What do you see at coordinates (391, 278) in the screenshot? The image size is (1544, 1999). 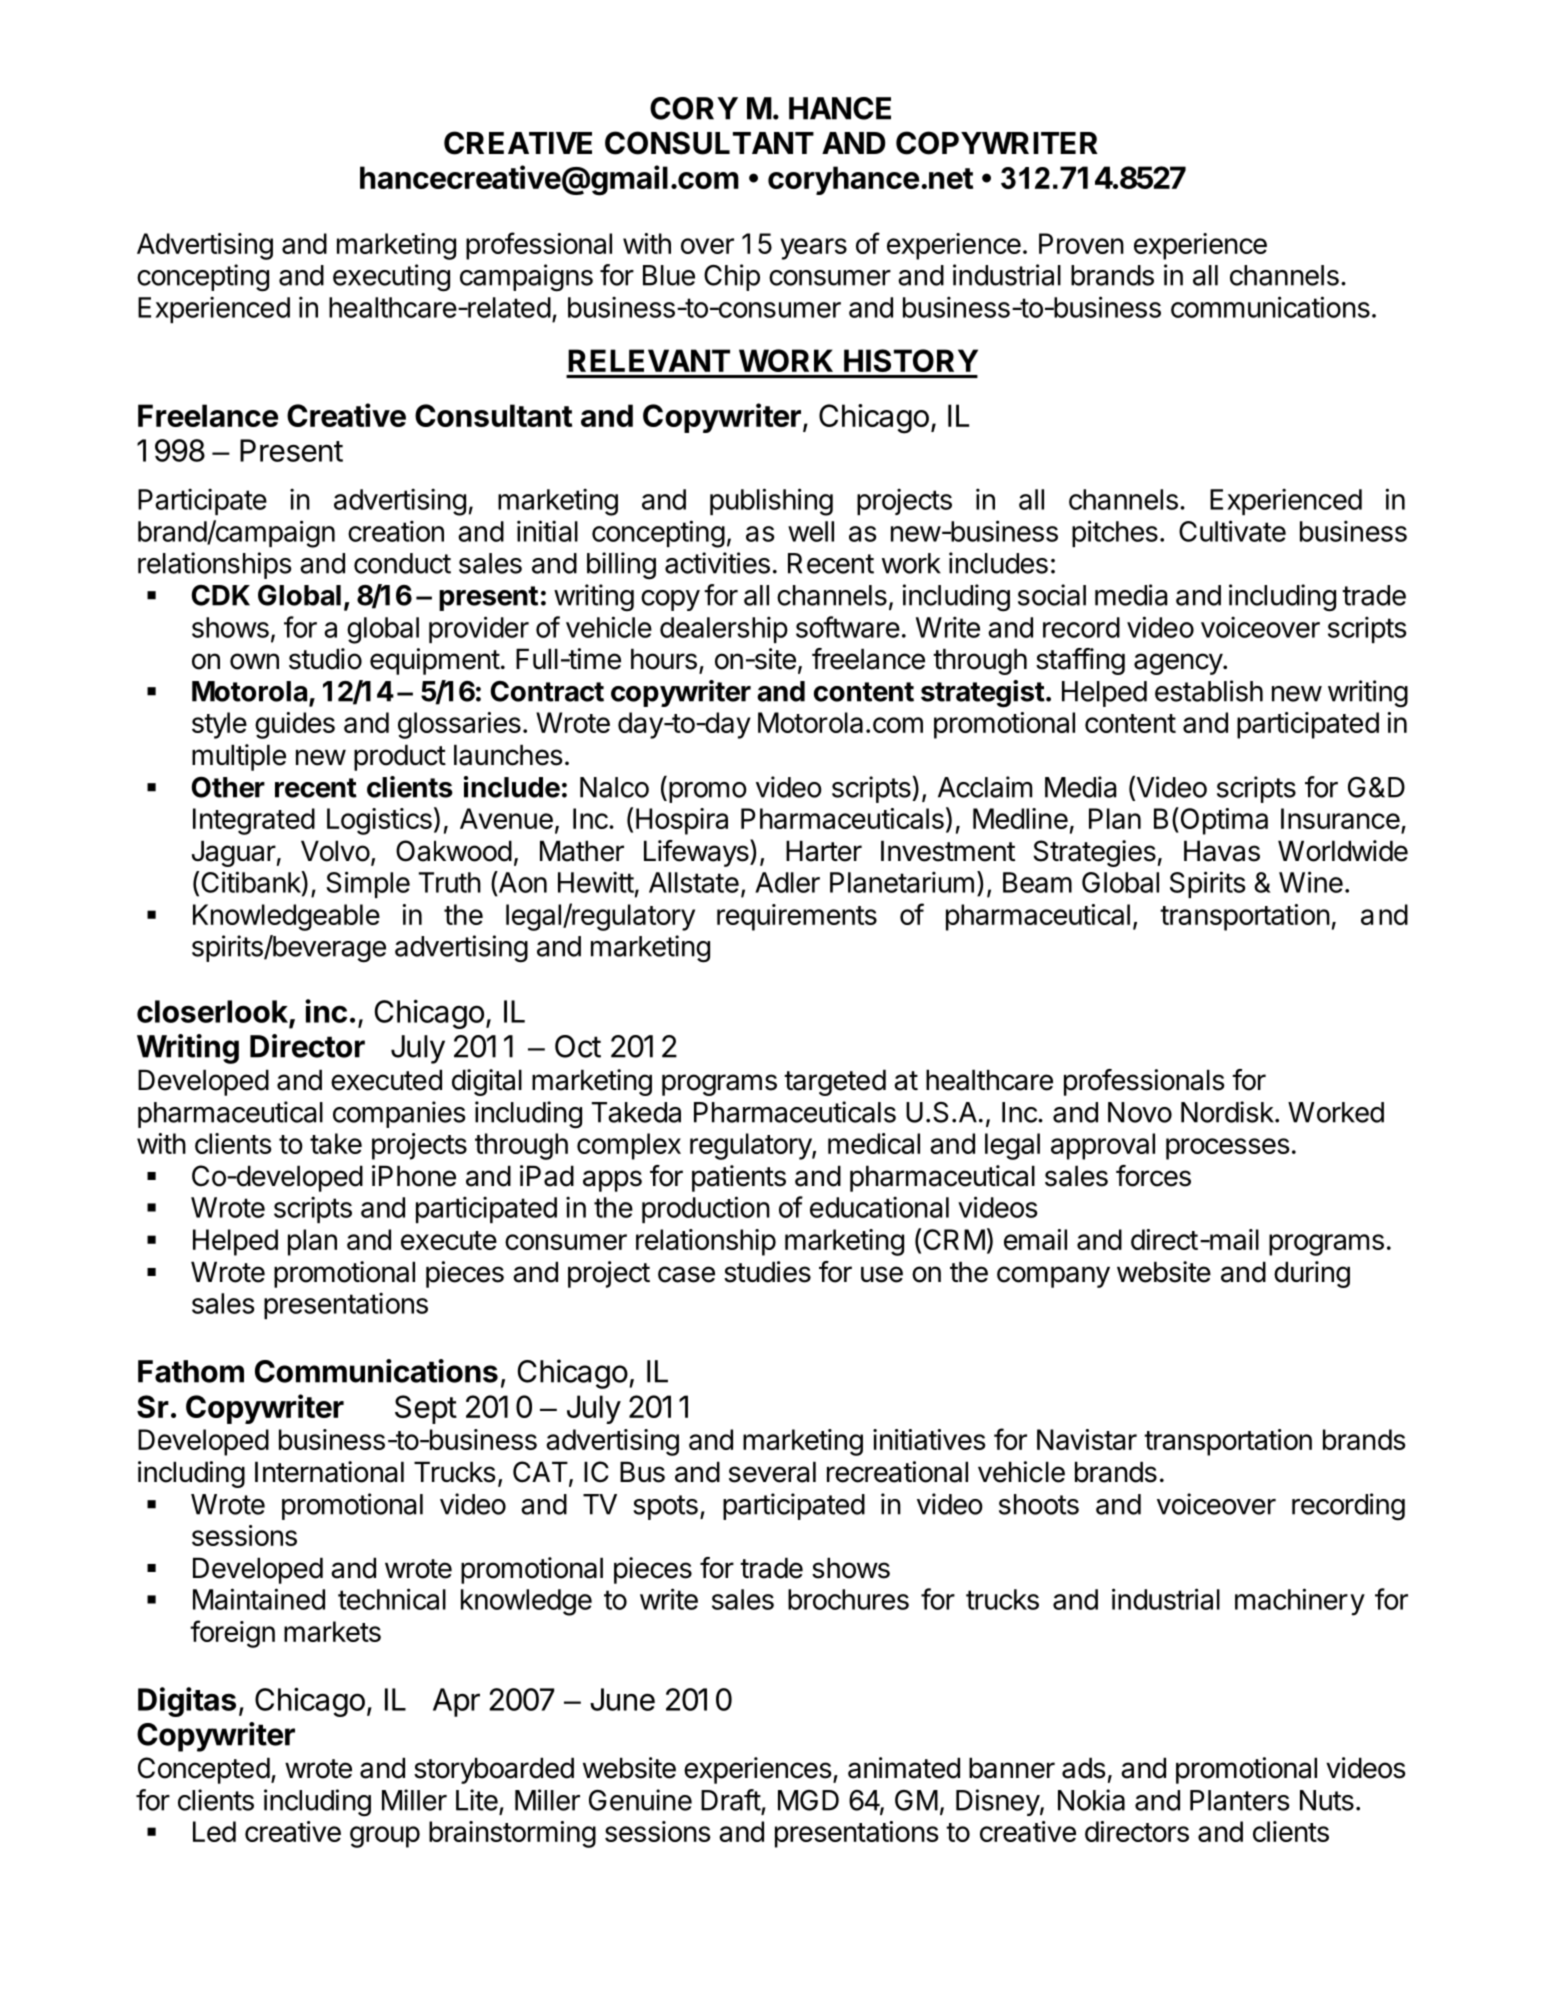 I see `executing` at bounding box center [391, 278].
